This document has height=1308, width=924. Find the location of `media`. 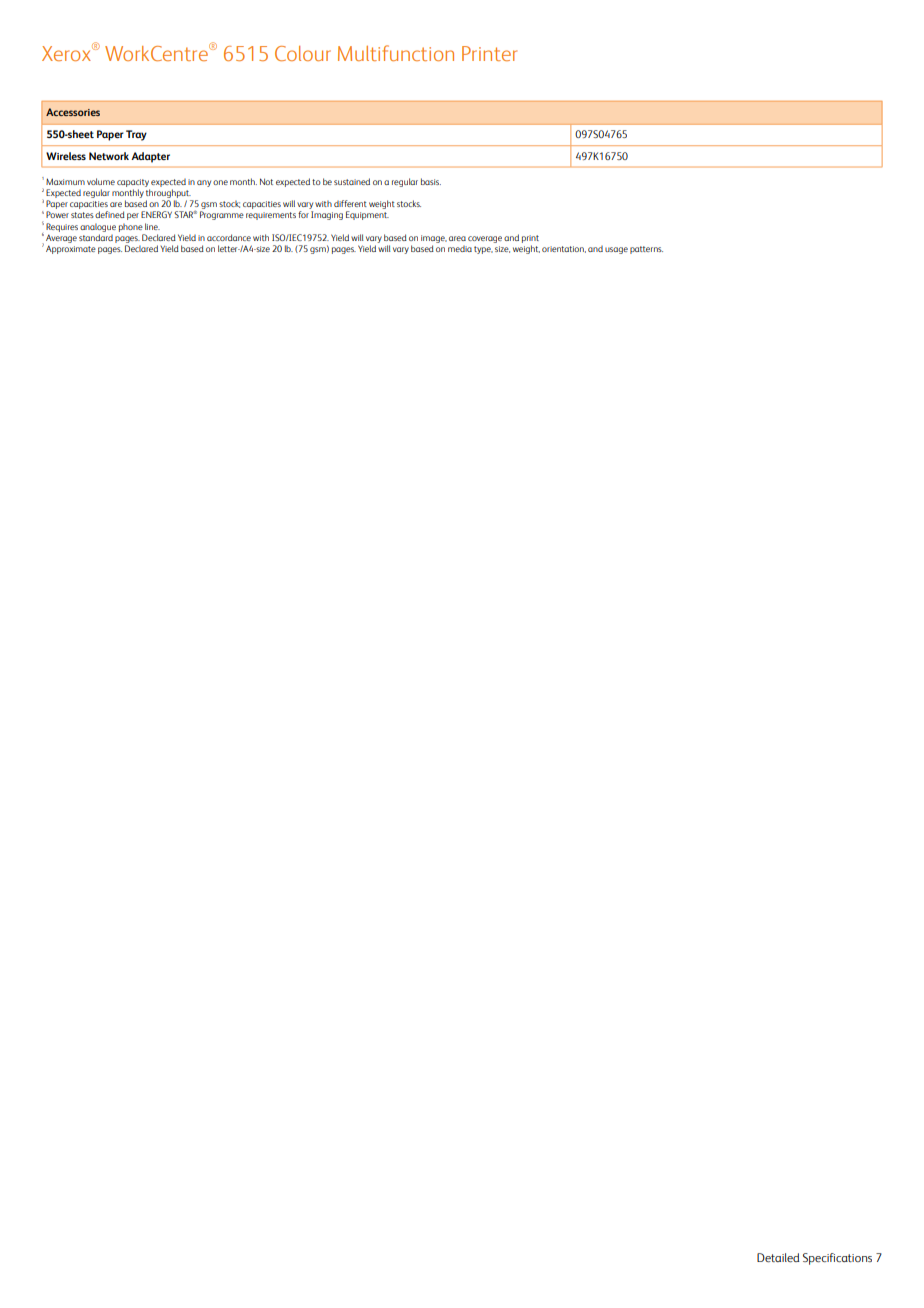

media is located at coordinates (460, 249).
